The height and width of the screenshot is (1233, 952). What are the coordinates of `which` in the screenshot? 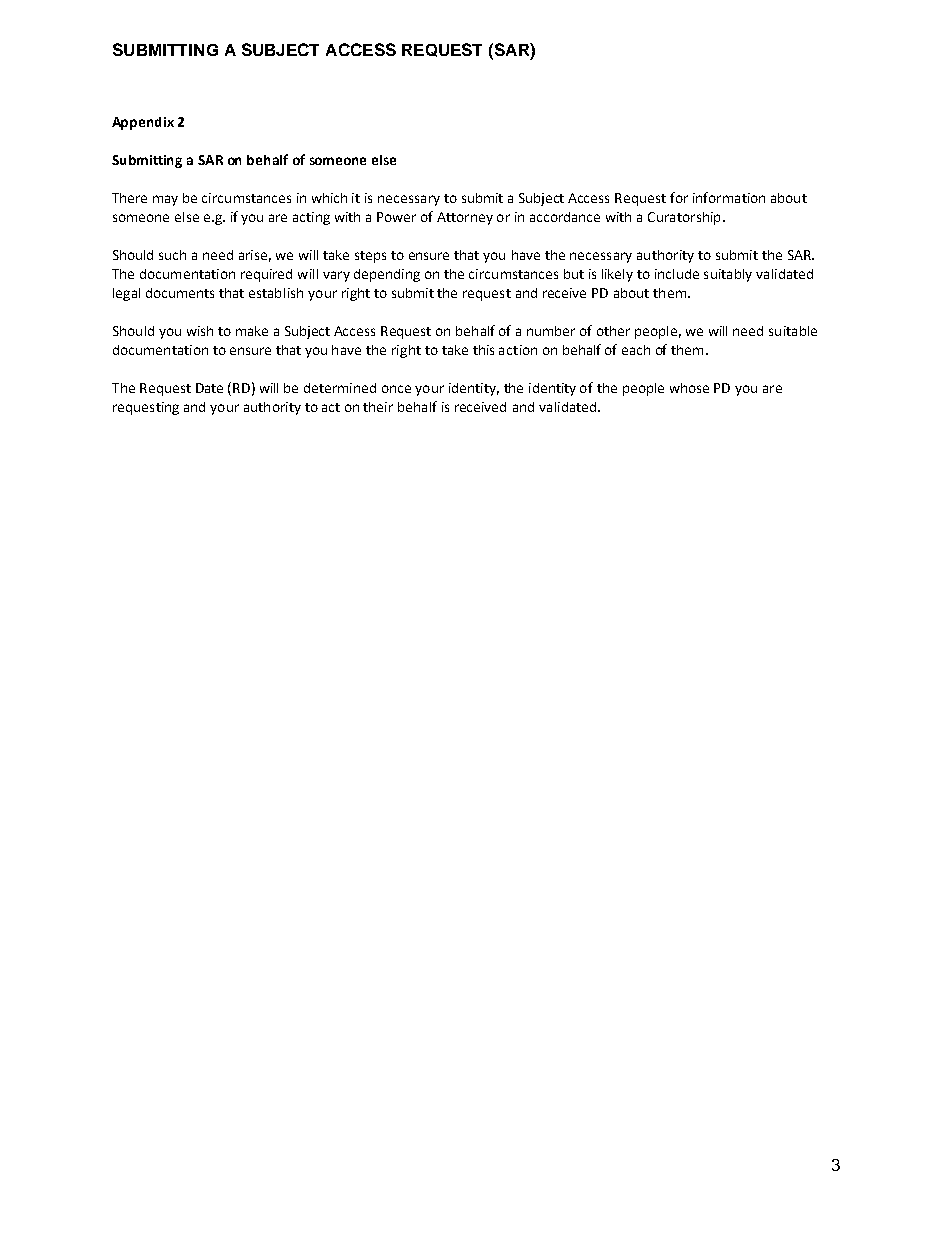 It's located at (329, 198).
